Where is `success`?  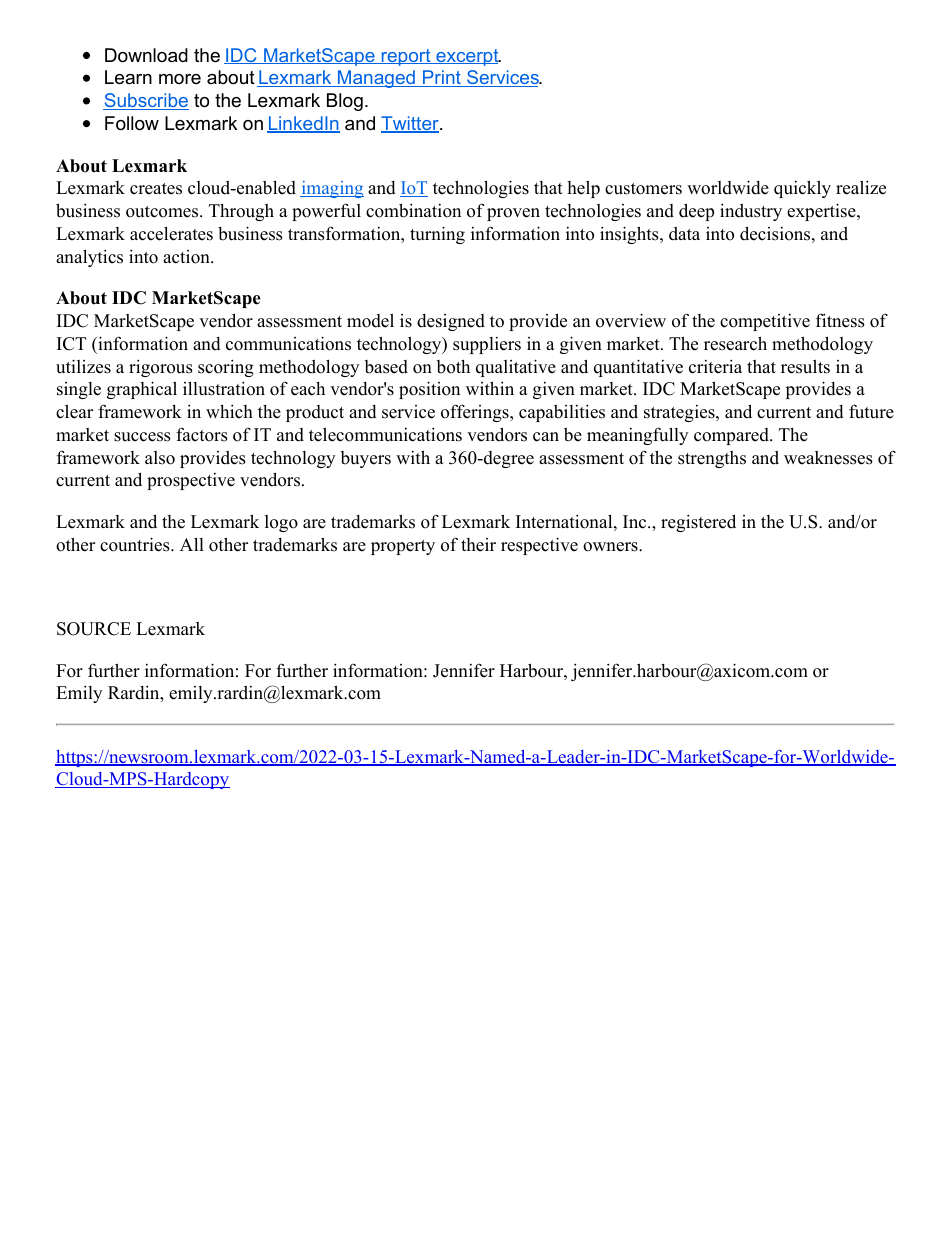 success is located at coordinates (142, 437).
